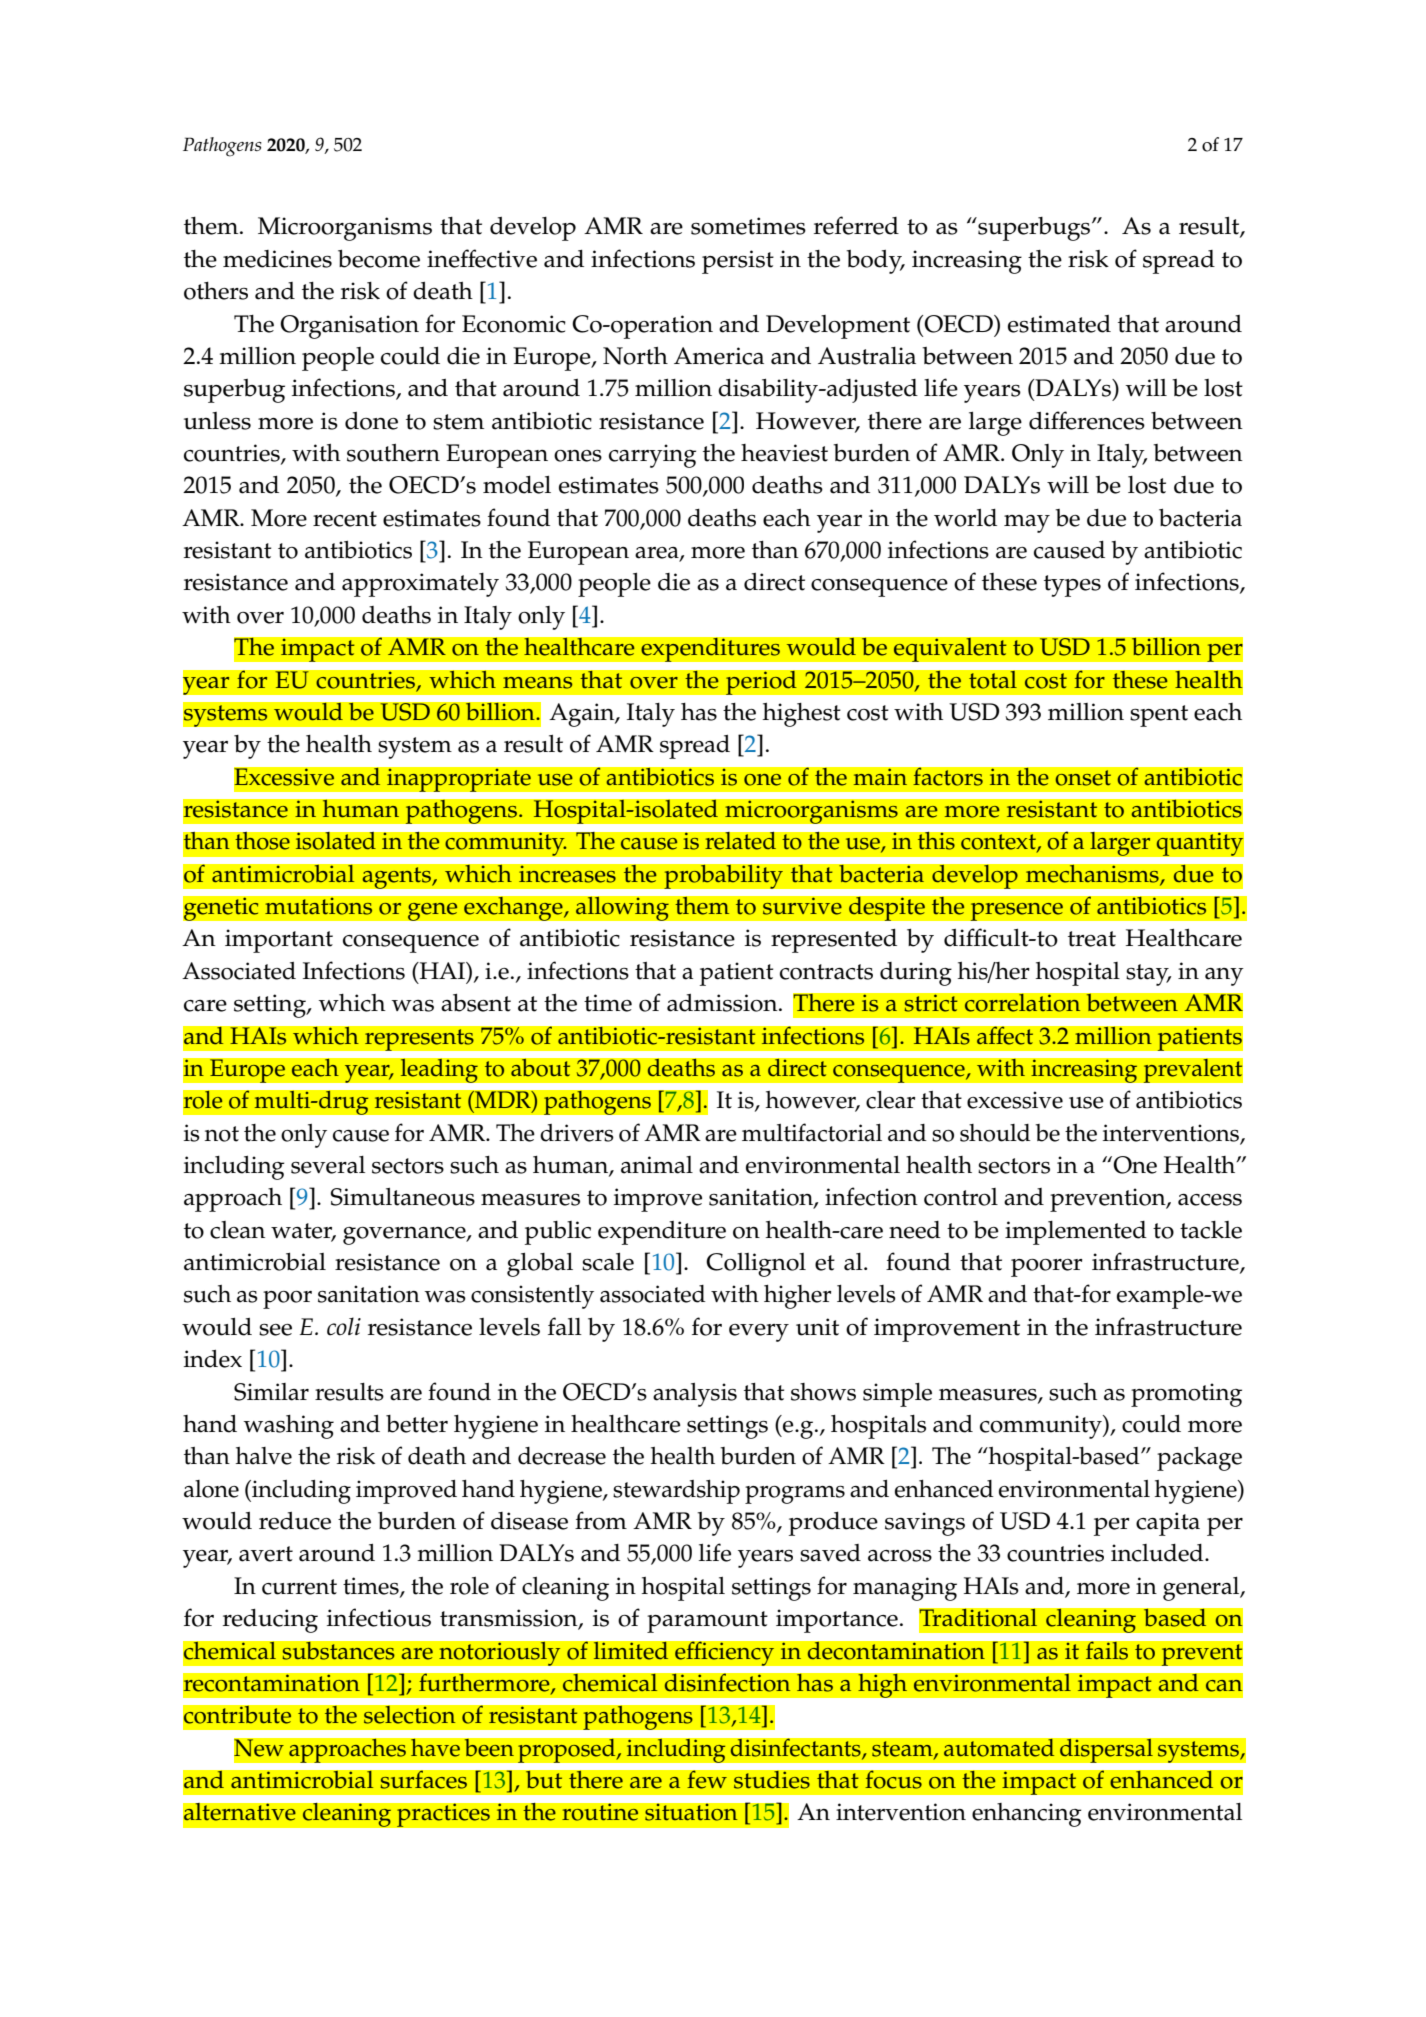  Describe the element at coordinates (379, 259) in the screenshot. I see `become` at that location.
